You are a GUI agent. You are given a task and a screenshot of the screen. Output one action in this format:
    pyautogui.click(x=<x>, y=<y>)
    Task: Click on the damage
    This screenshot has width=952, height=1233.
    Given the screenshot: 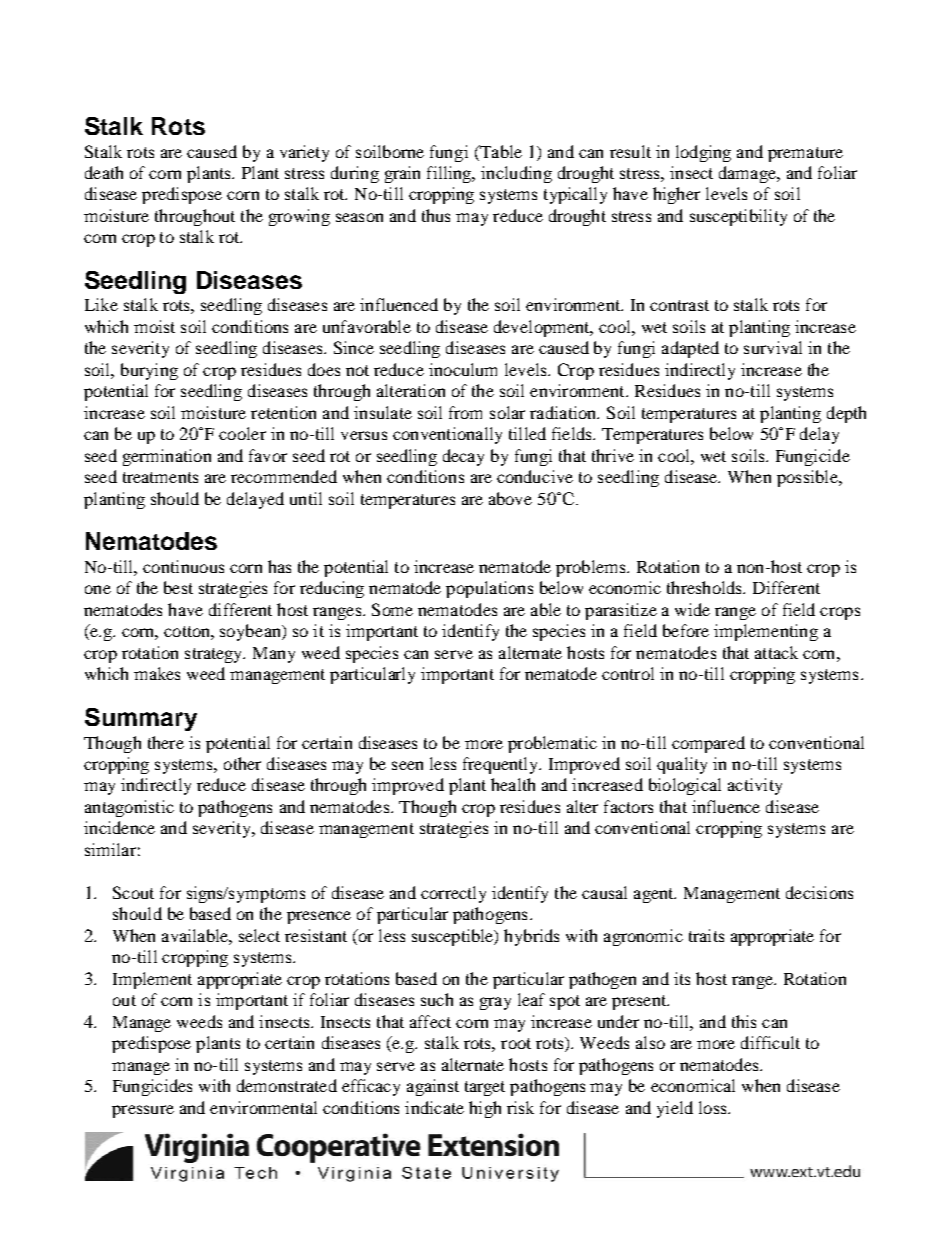 What is the action you would take?
    pyautogui.click(x=748, y=174)
